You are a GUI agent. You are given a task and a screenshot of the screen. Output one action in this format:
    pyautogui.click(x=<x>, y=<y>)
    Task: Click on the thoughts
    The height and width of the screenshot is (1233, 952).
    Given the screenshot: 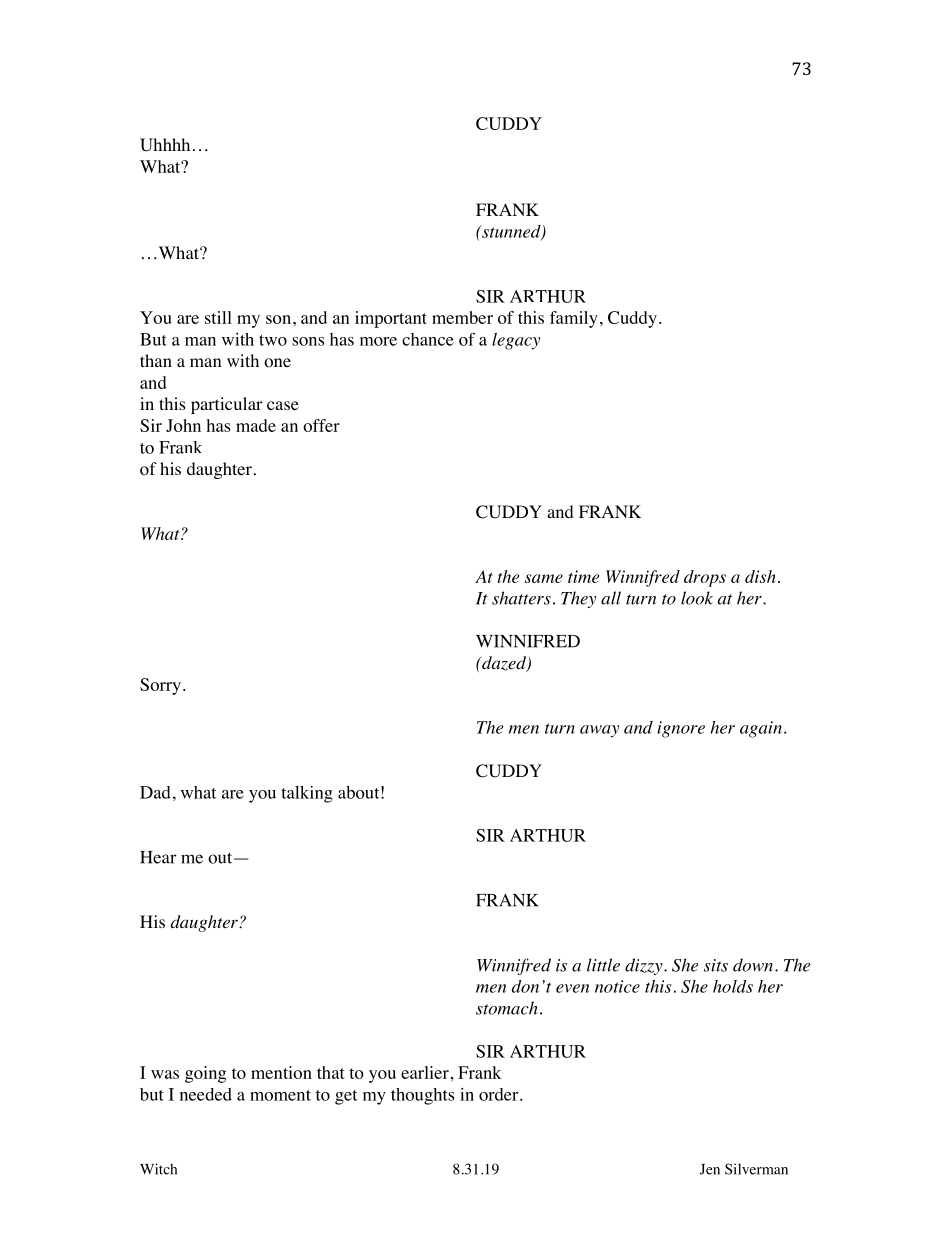 What is the action you would take?
    pyautogui.click(x=422, y=1096)
